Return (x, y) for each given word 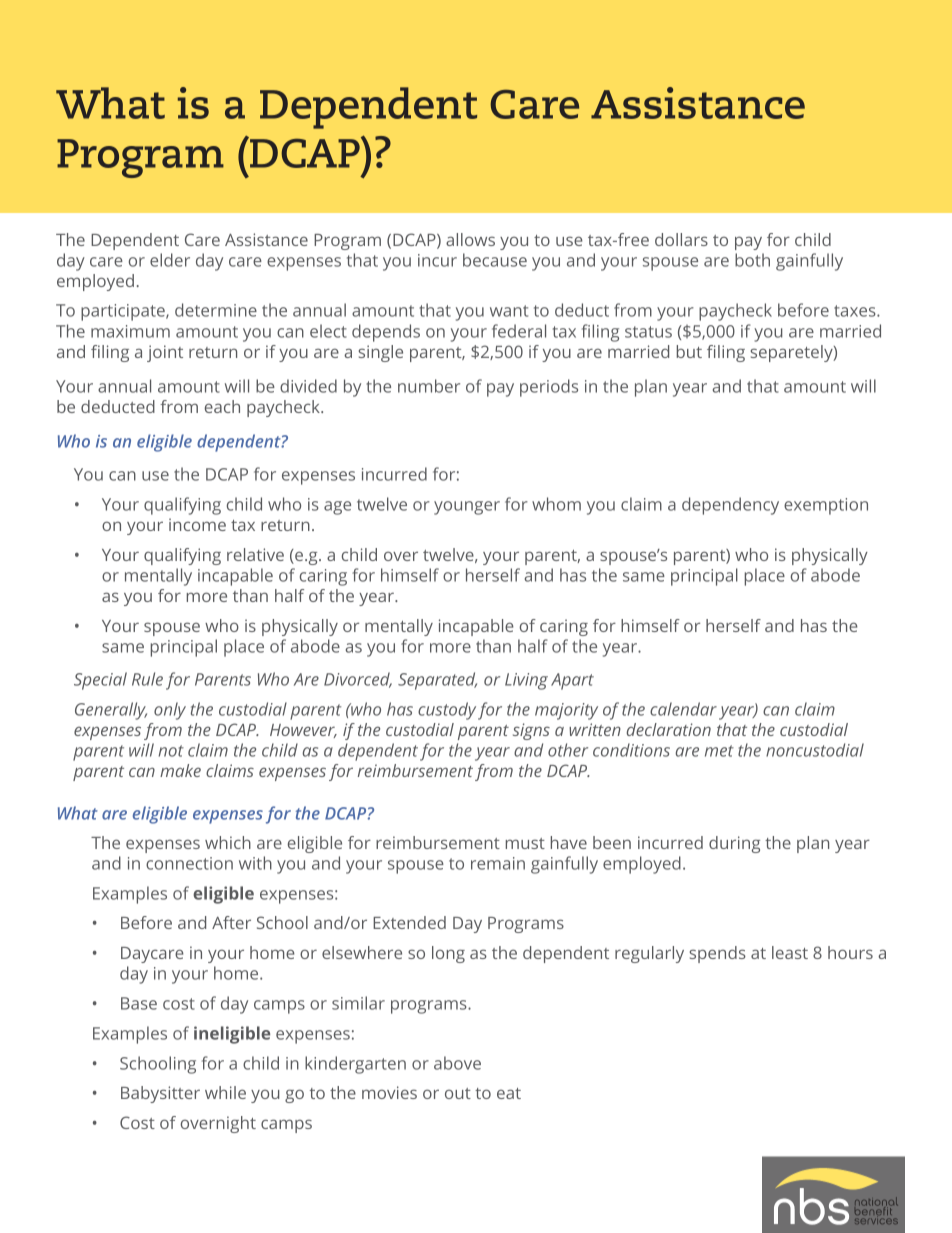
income (197, 524)
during (734, 844)
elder (170, 260)
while (225, 1092)
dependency (730, 506)
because (495, 260)
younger (467, 508)
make (180, 770)
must (525, 843)
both (752, 260)
